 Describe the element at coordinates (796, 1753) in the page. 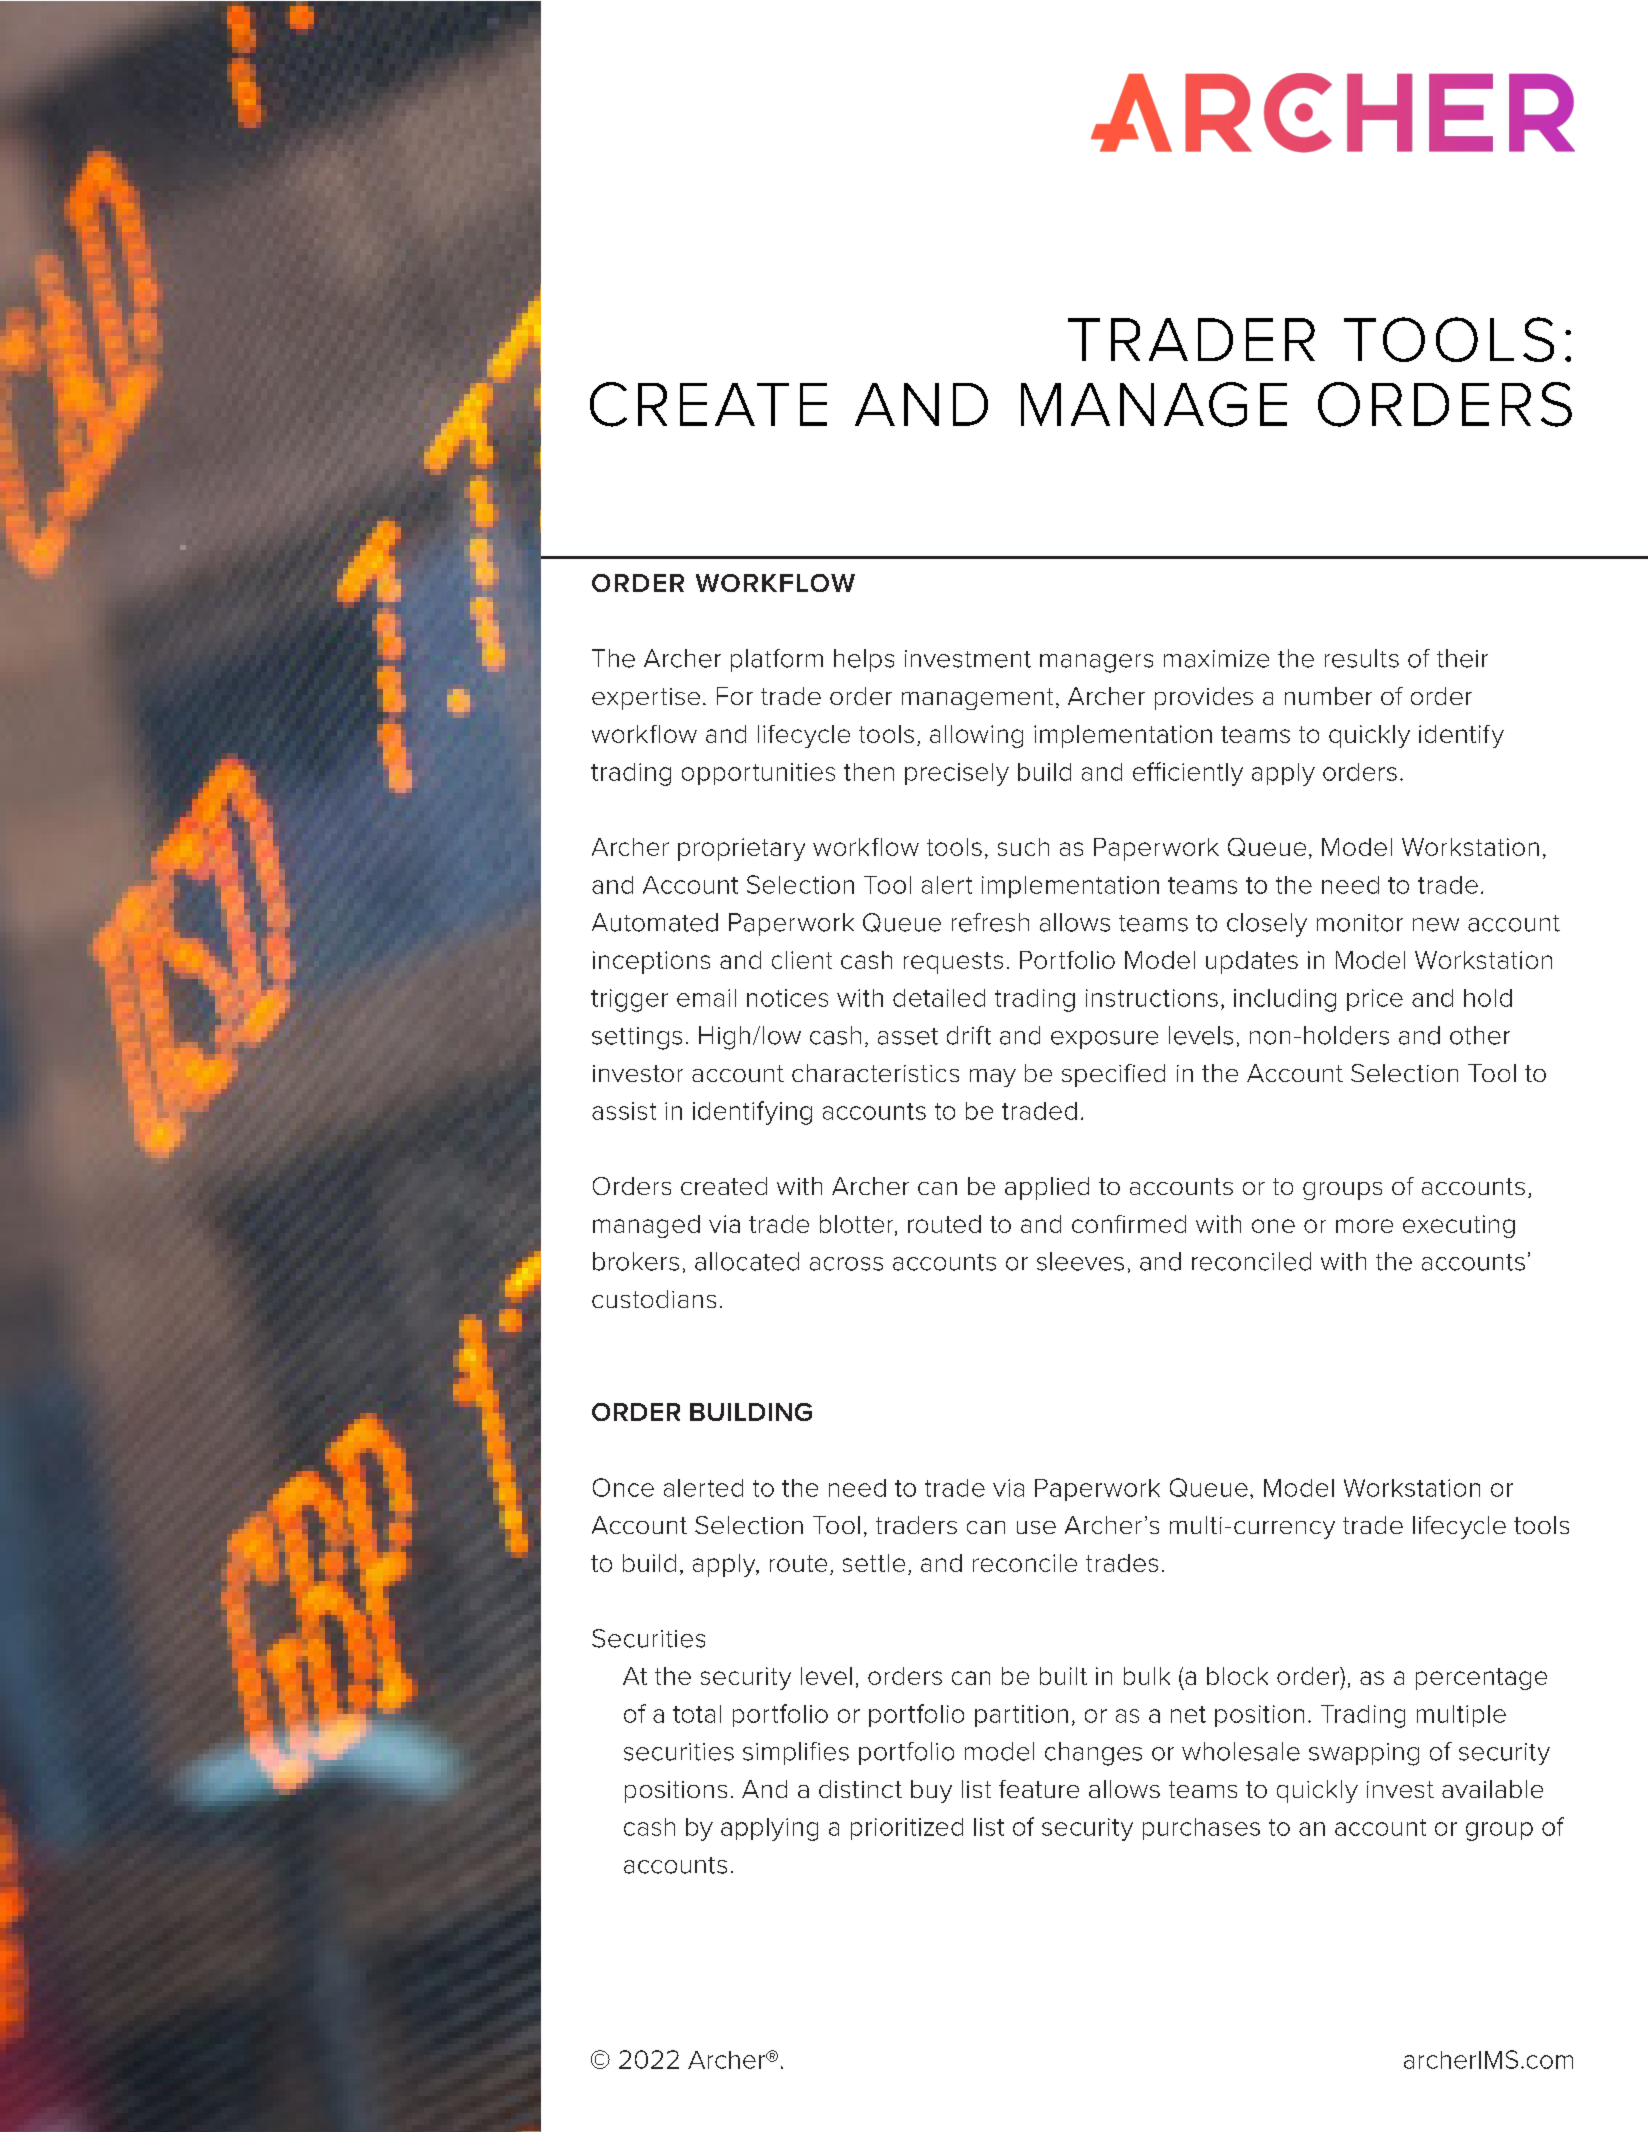

I see `simplifies` at that location.
